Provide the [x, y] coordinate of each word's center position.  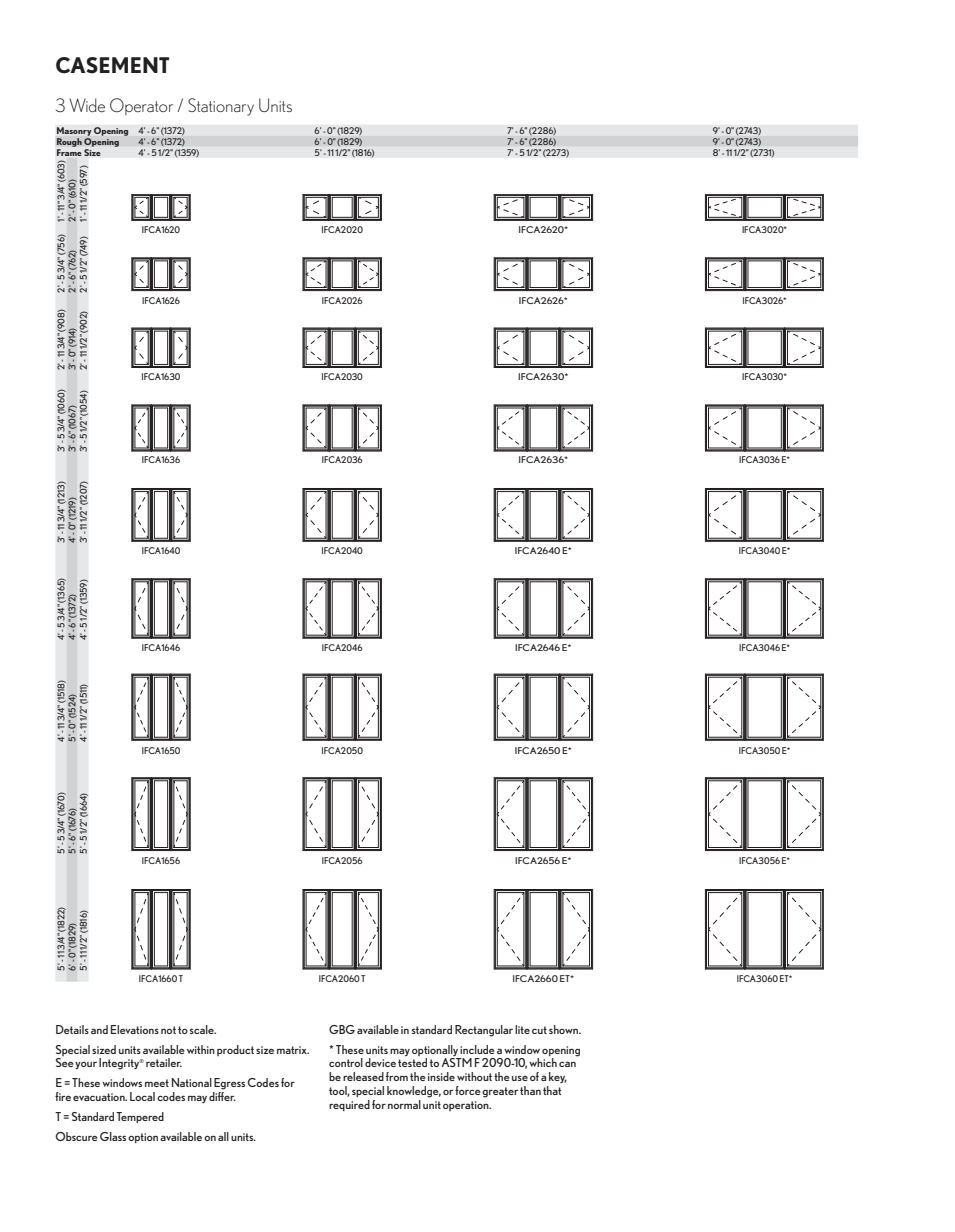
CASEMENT [112, 65]
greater [500, 1092]
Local [142, 1096]
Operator [141, 106]
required [349, 1105]
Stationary [221, 107]
